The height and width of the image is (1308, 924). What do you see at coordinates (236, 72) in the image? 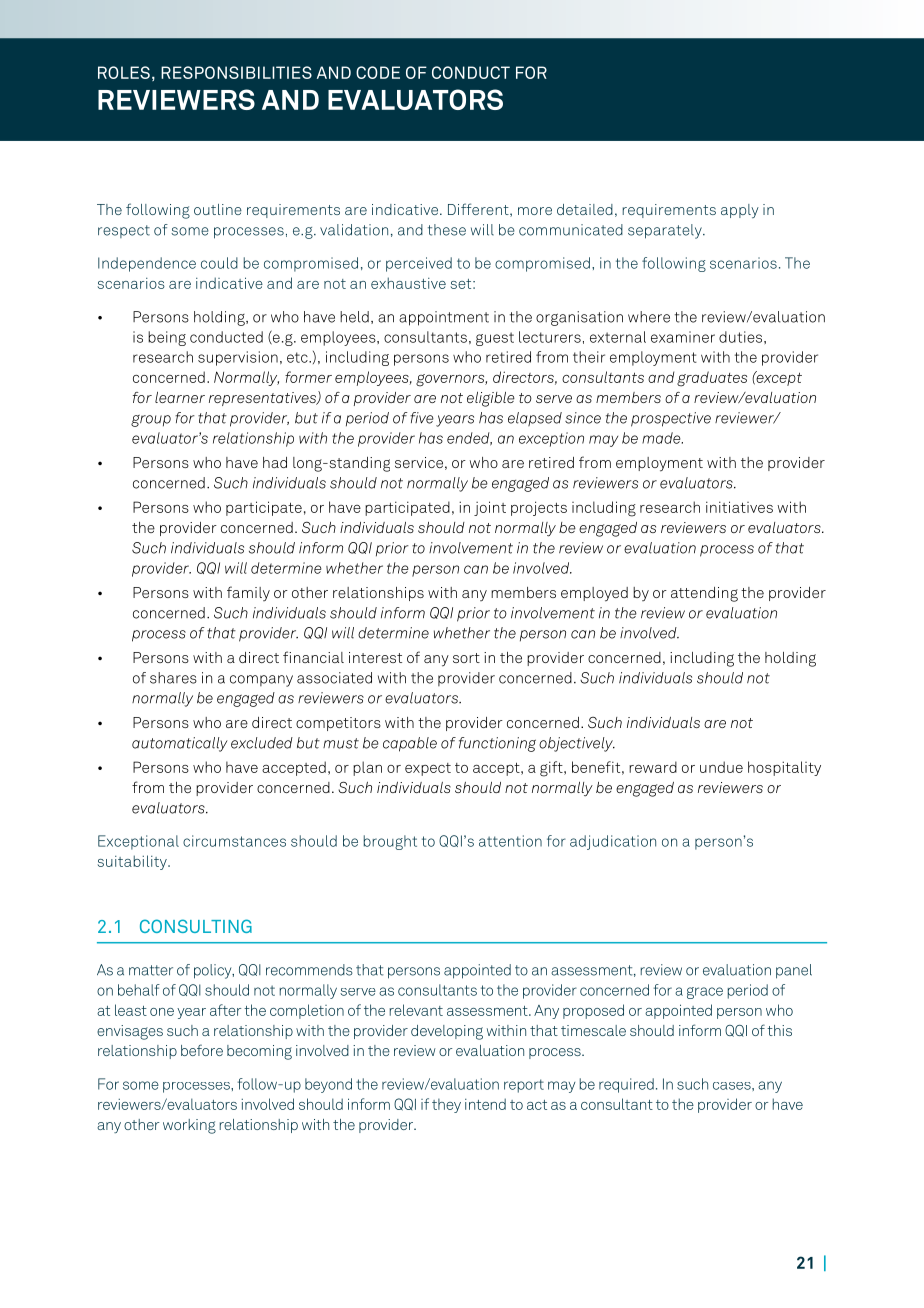
I see `RESPONSIBILITIES` at bounding box center [236, 72].
